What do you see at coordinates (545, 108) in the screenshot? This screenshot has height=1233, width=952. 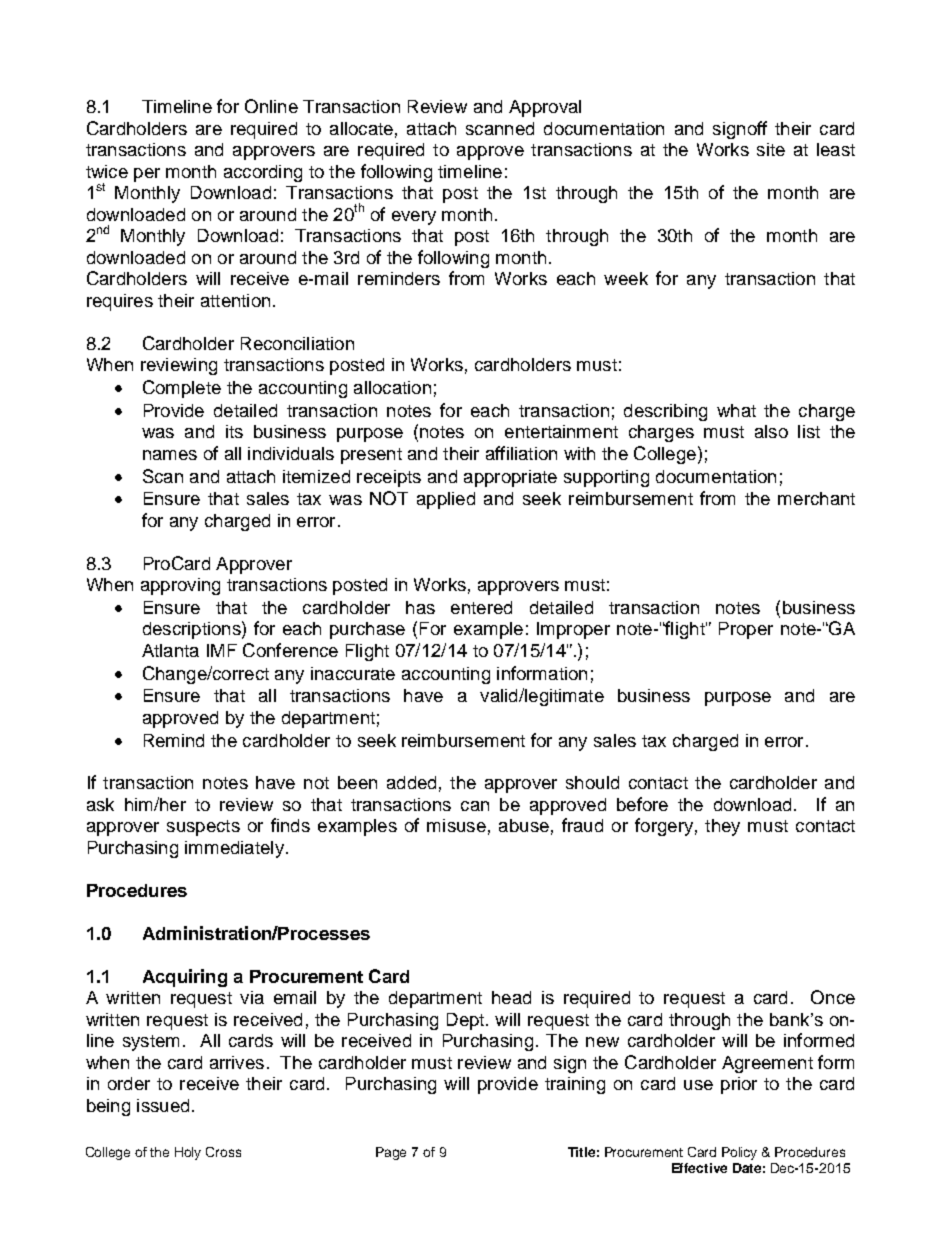 I see `Approval` at bounding box center [545, 108].
